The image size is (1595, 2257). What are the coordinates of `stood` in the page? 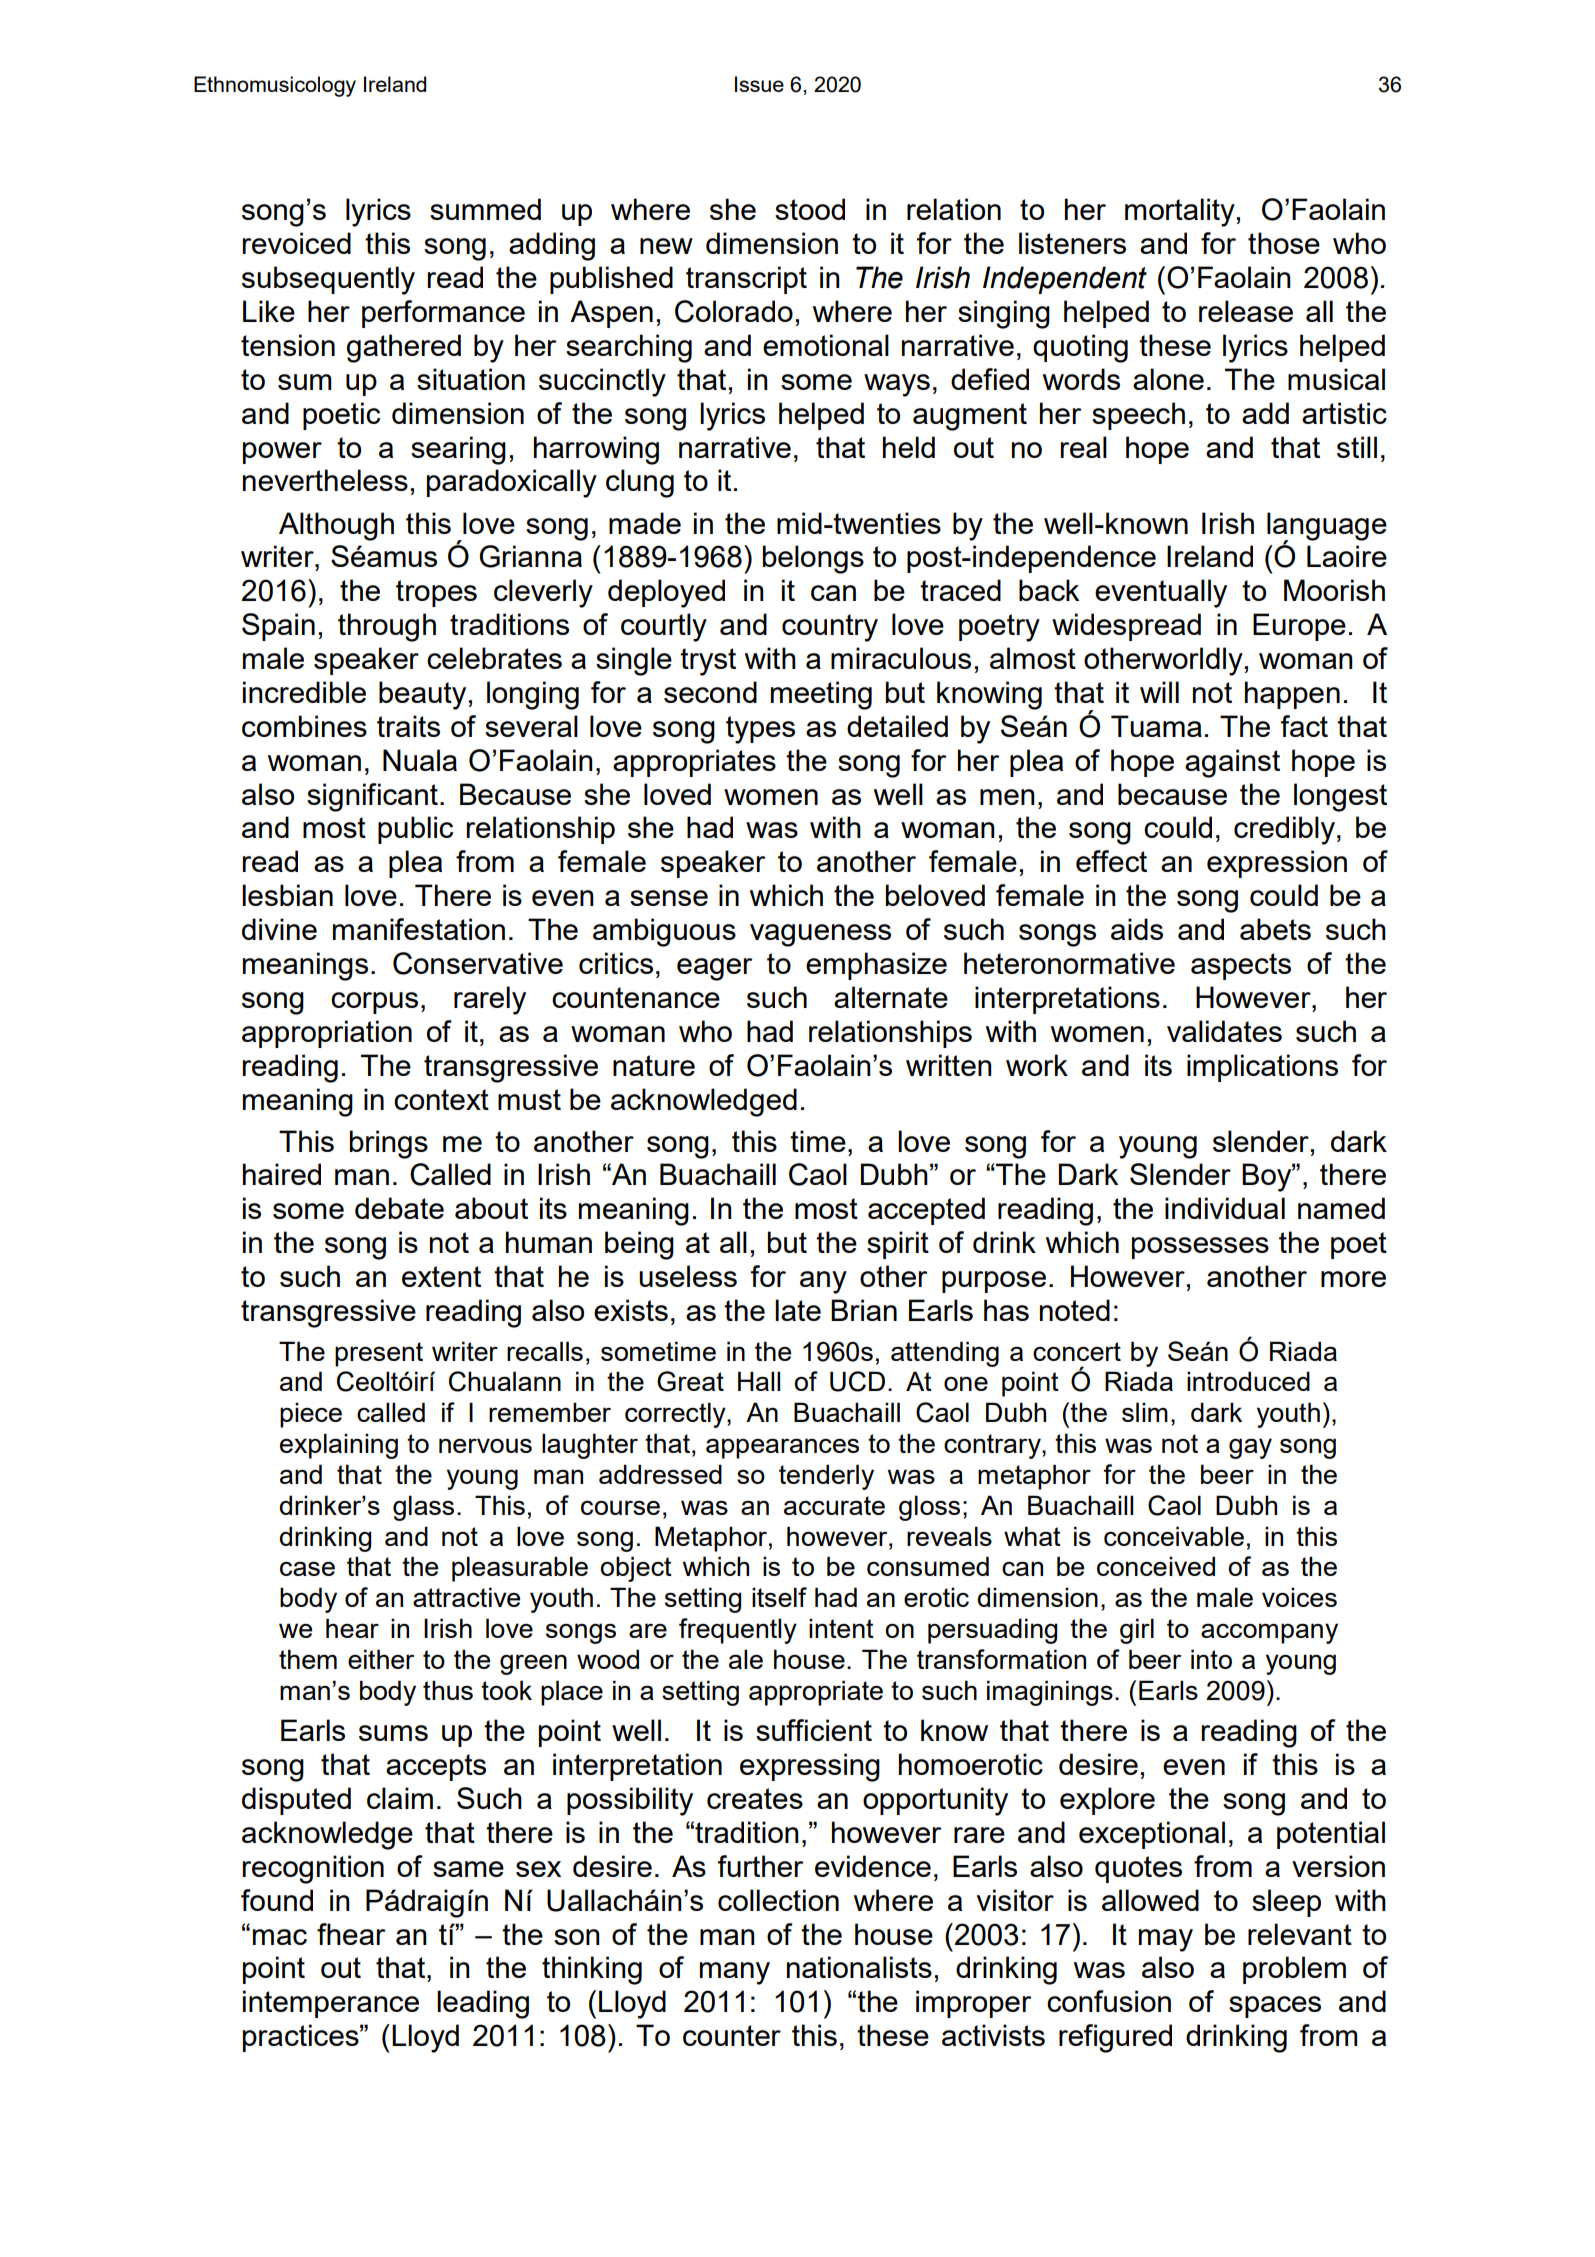 It's located at (810, 209).
